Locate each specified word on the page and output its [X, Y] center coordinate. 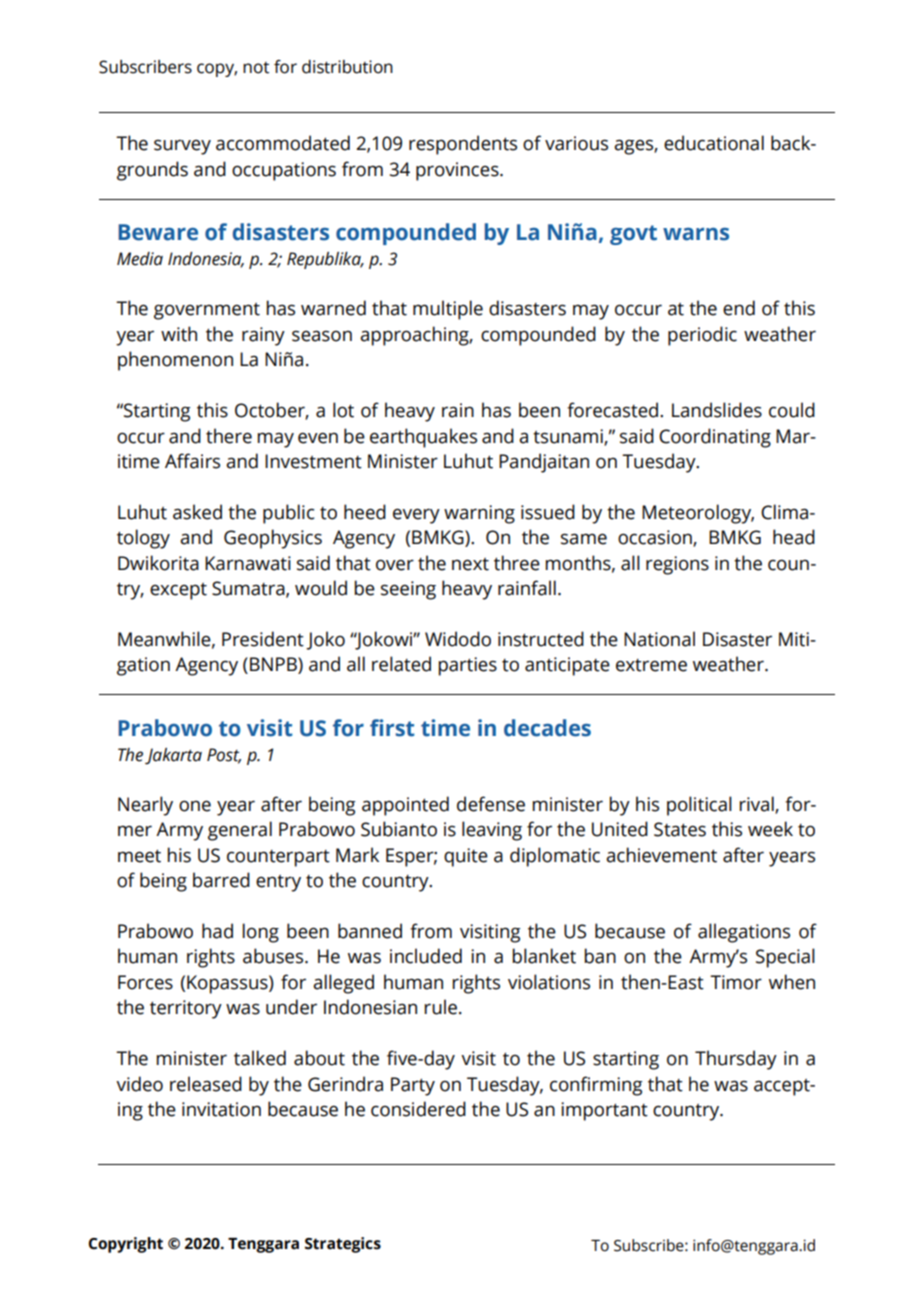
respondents [463, 145]
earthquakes [423, 438]
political [699, 806]
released [206, 1084]
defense [491, 804]
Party [413, 1086]
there [229, 436]
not [256, 68]
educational [714, 143]
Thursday [736, 1060]
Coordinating [715, 438]
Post [224, 755]
